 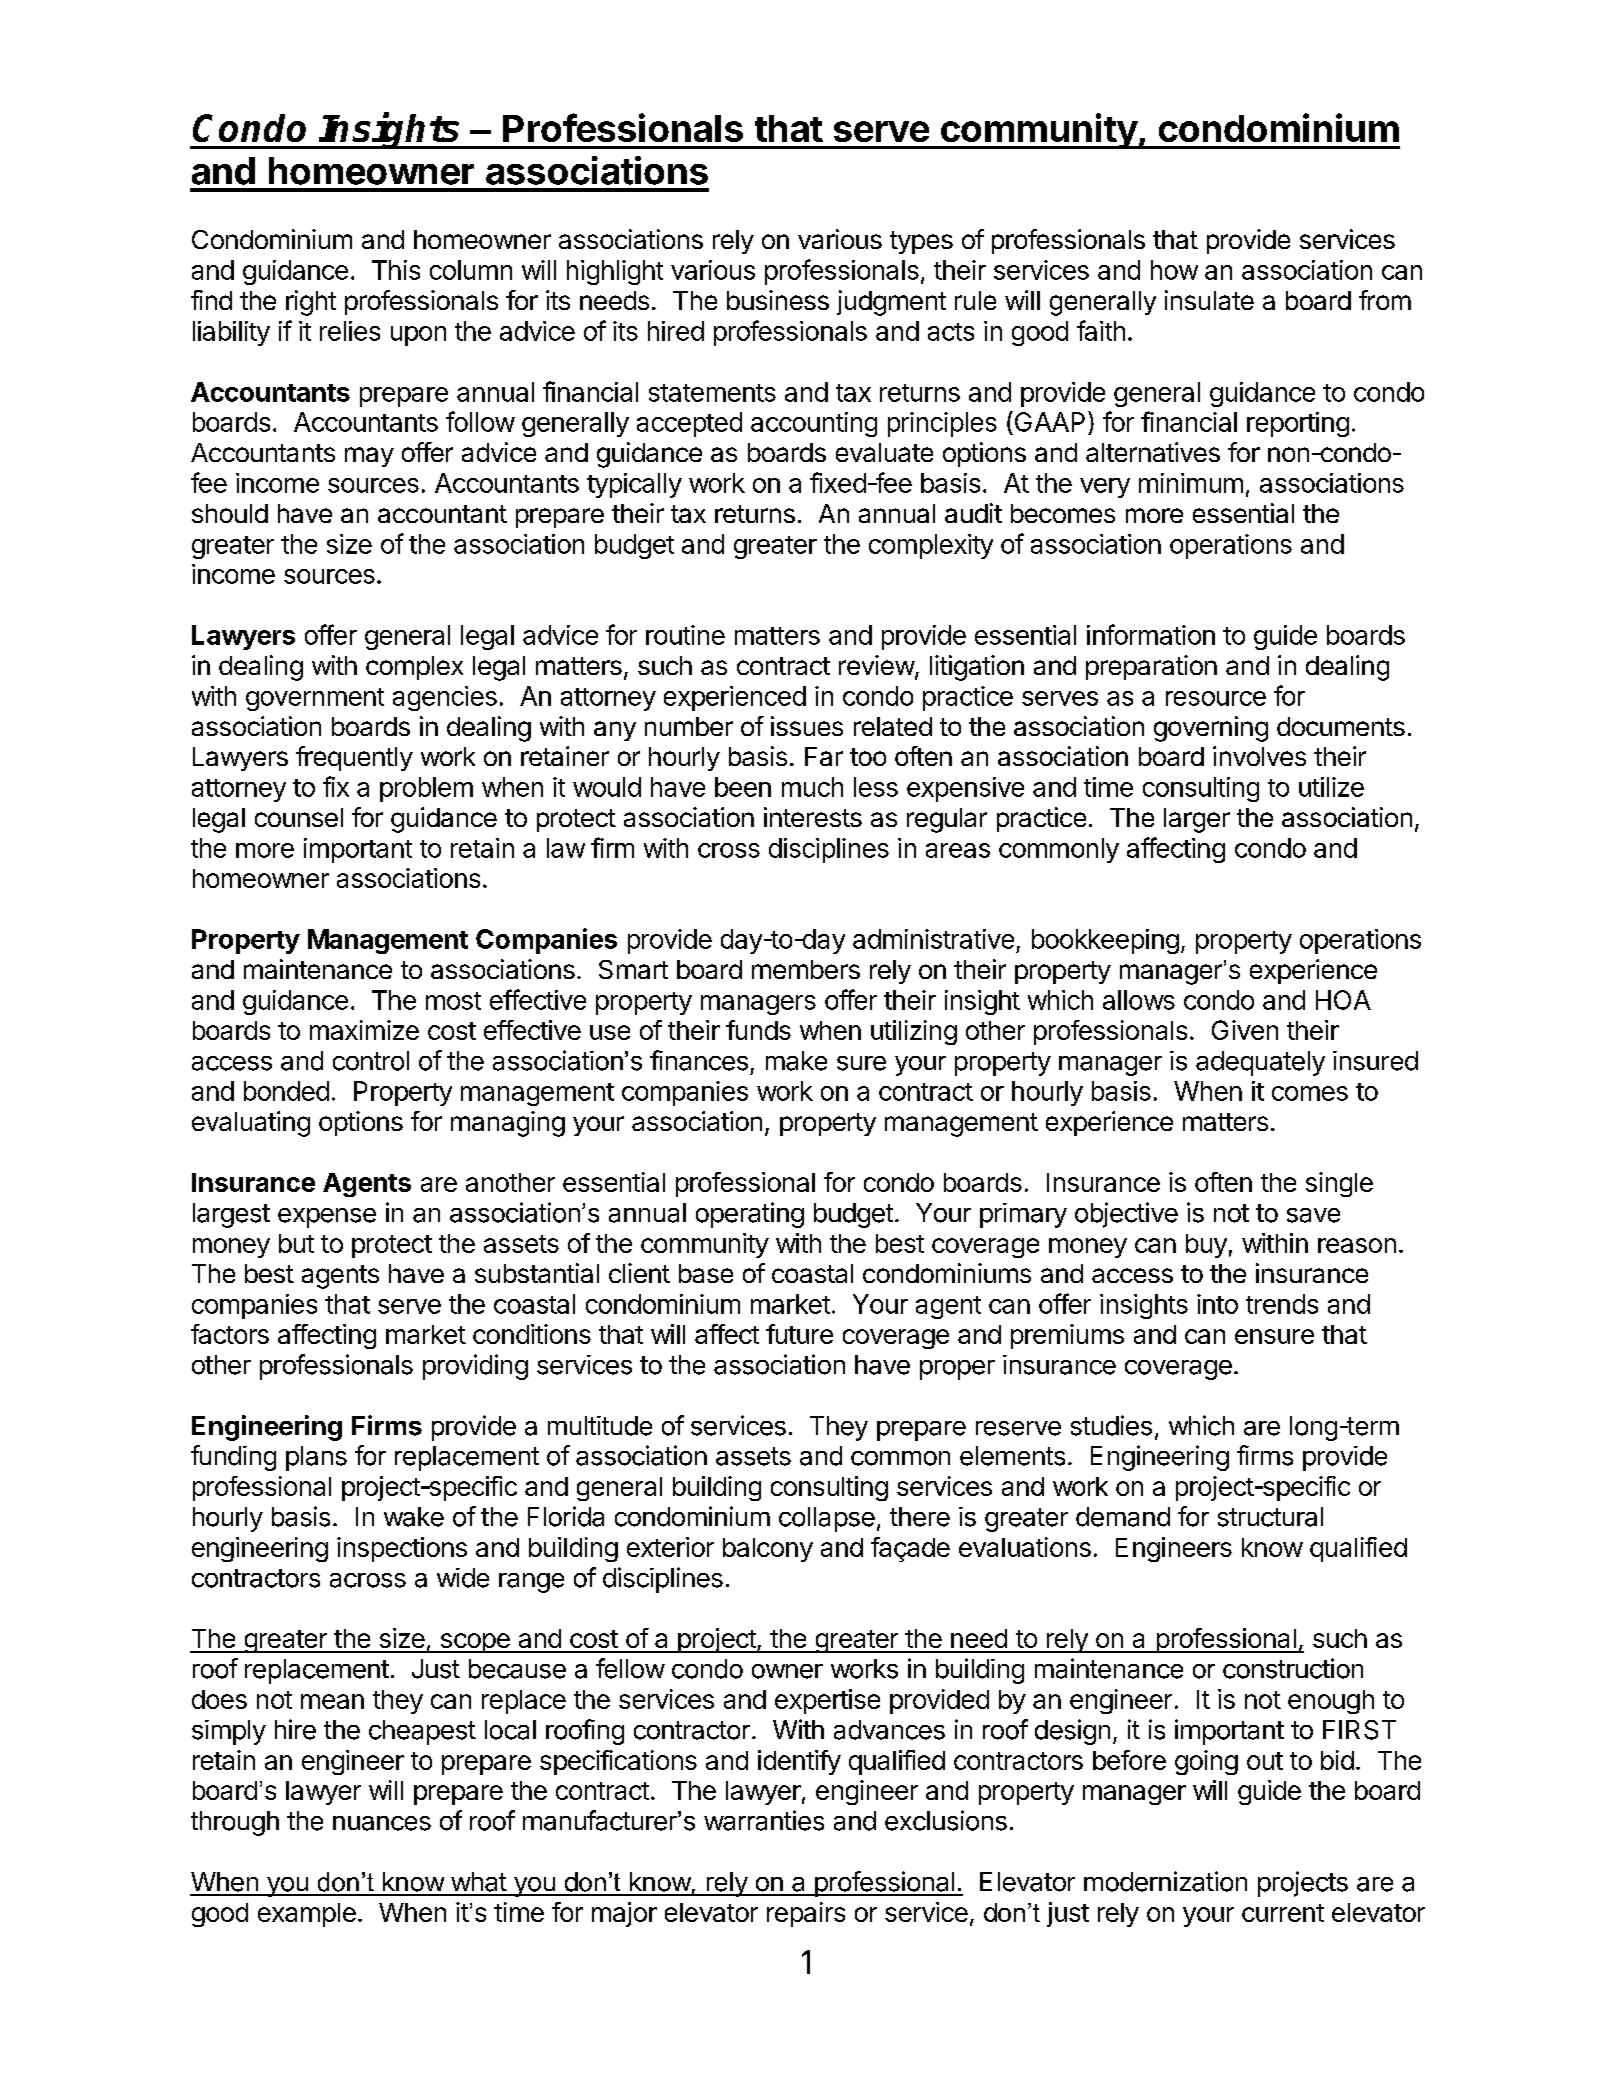 What do you see at coordinates (316, 1458) in the page?
I see `plans` at bounding box center [316, 1458].
